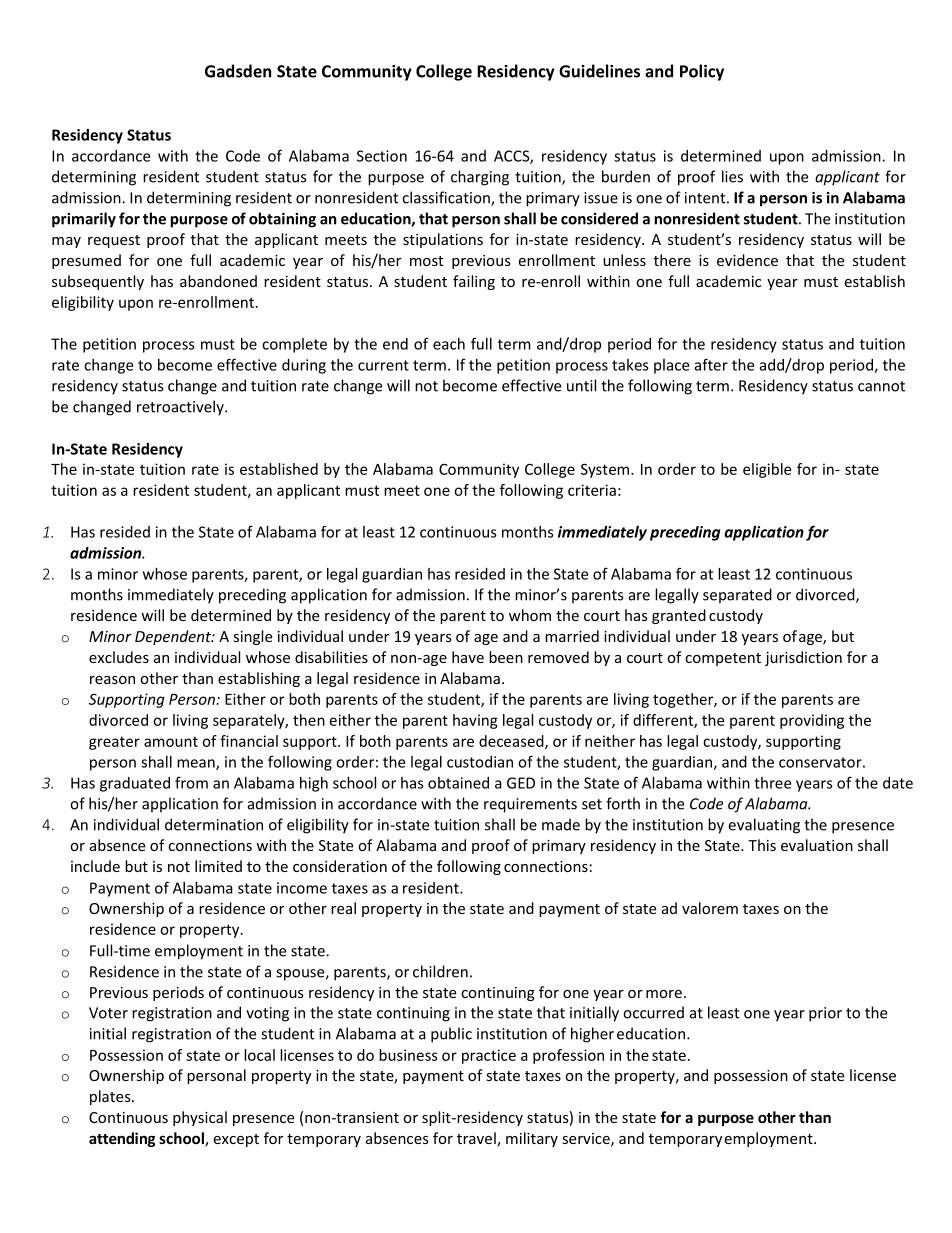  I want to click on retroactively, so click(181, 408).
